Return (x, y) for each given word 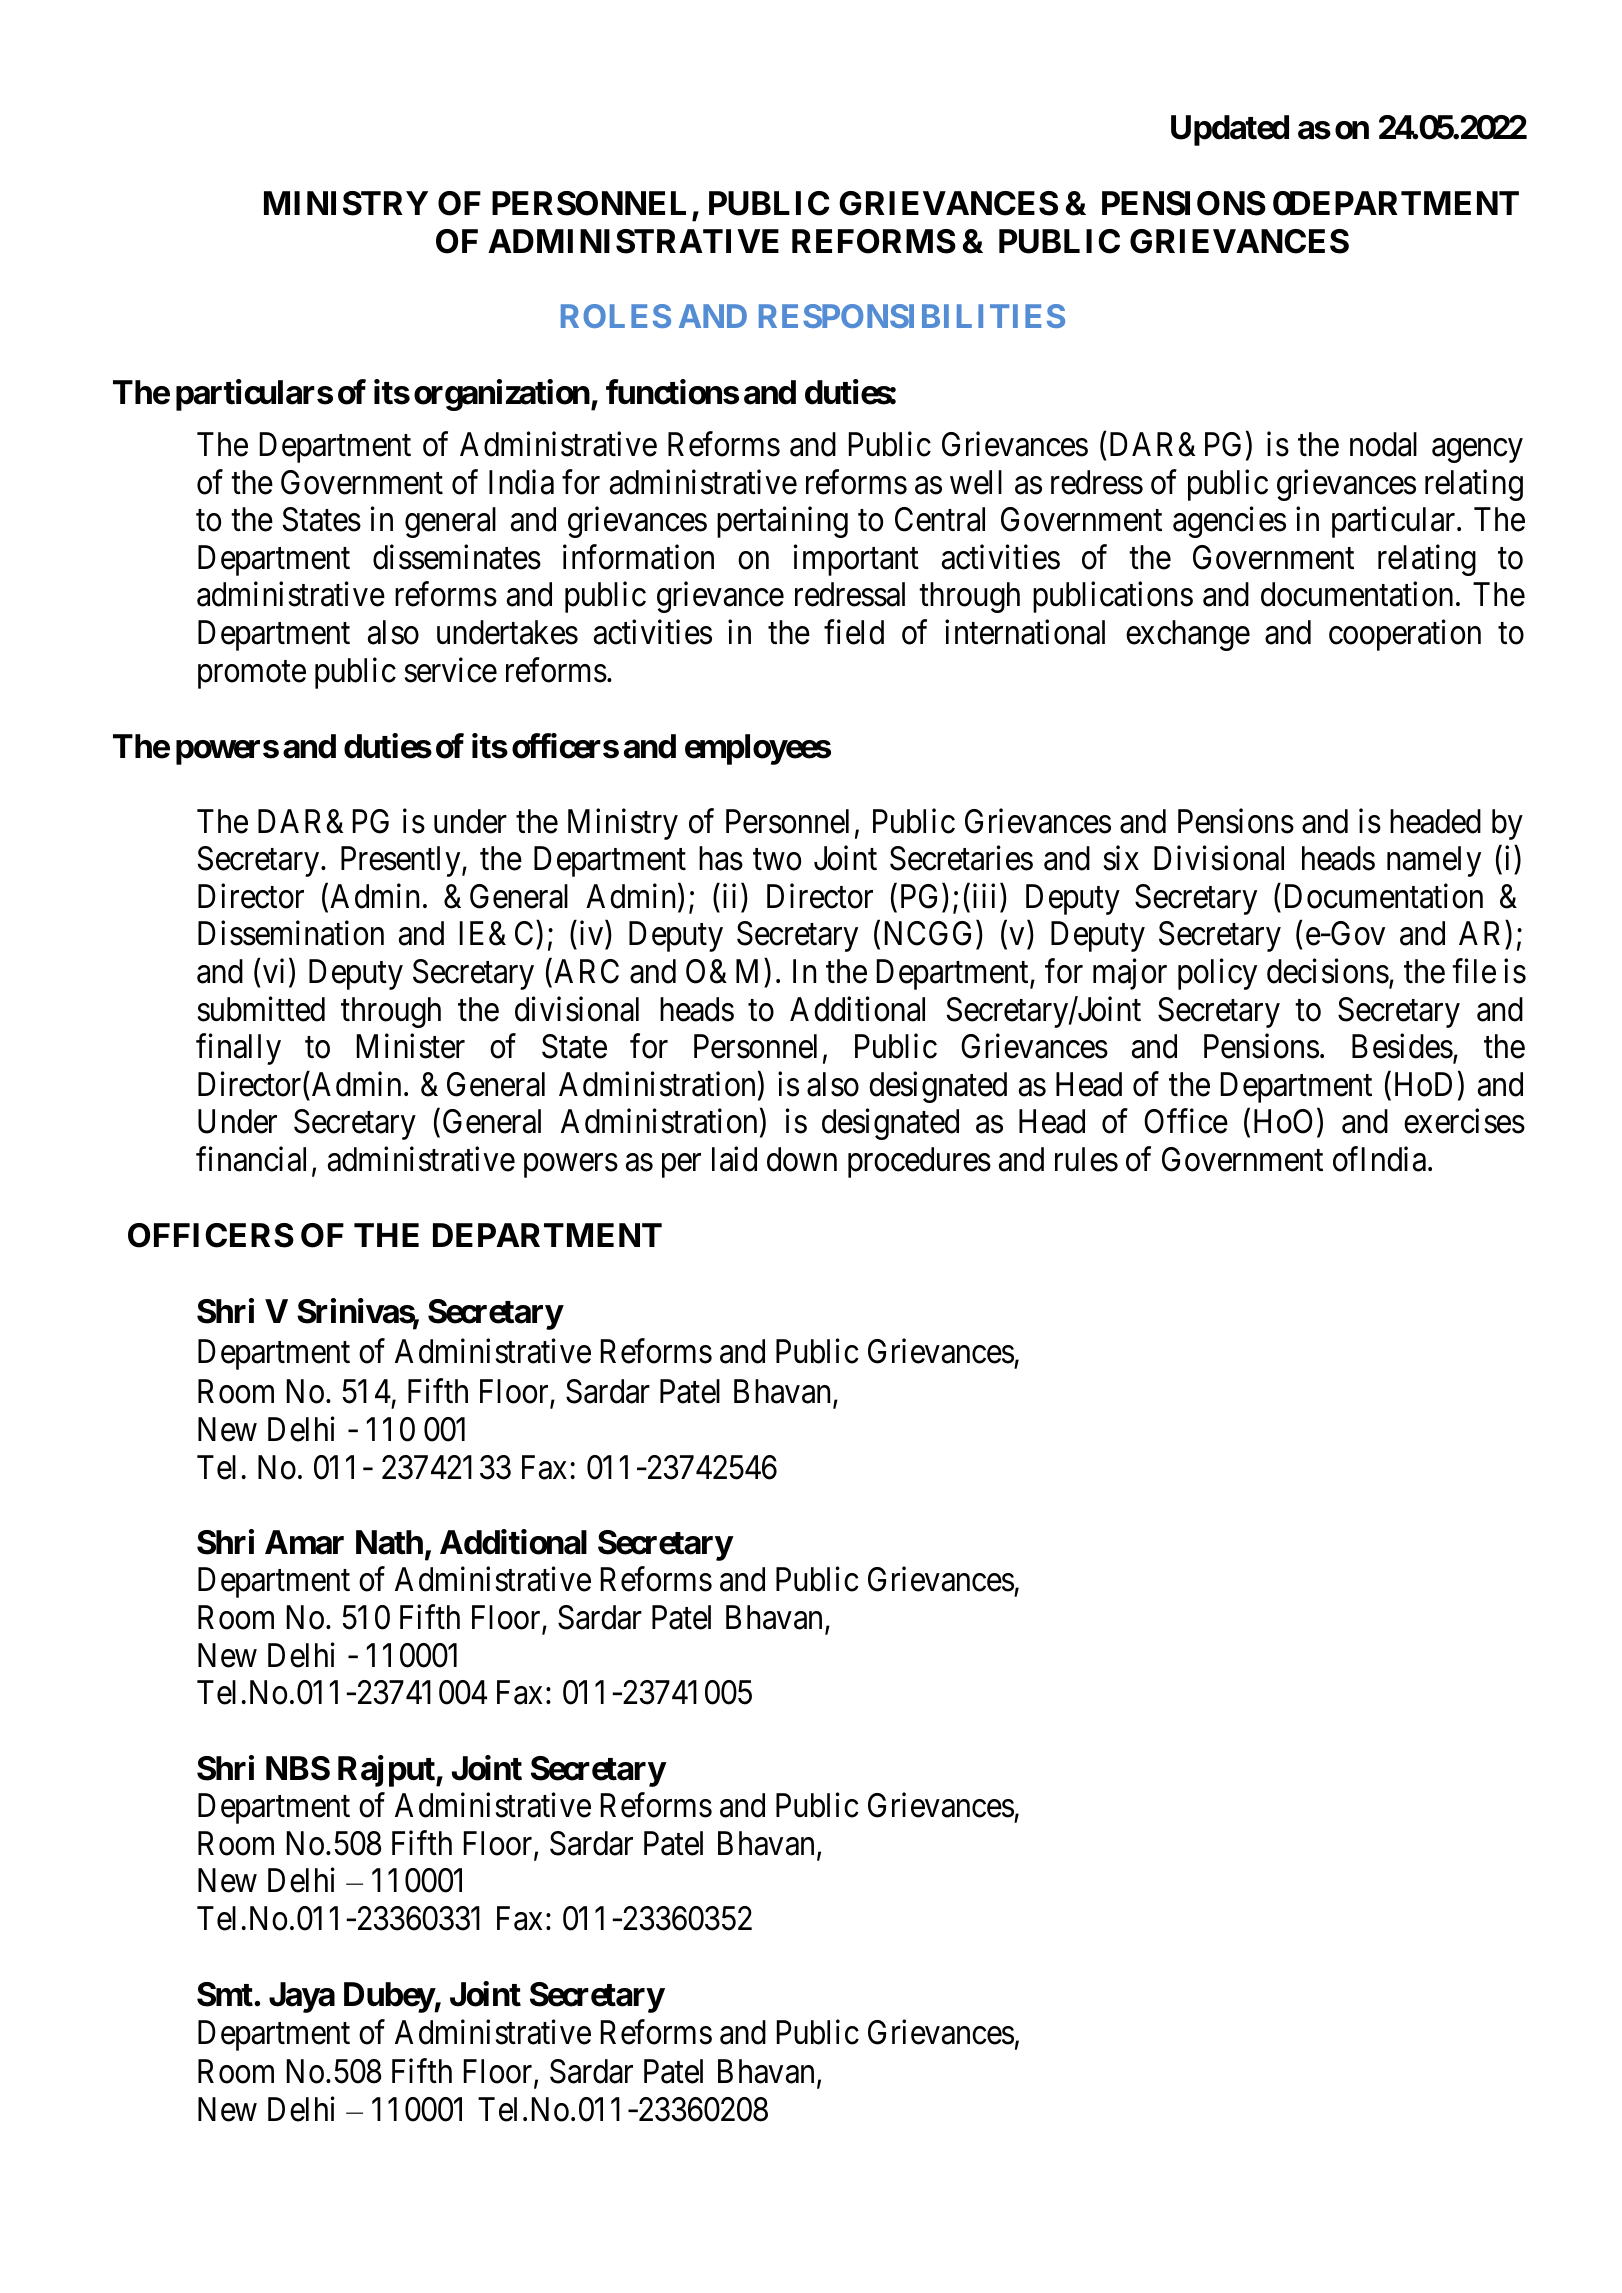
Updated (1230, 130)
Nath (389, 1542)
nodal (1383, 444)
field (854, 632)
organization (502, 395)
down (802, 1159)
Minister (411, 1046)
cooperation (1405, 635)
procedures (919, 1162)
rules (1086, 1159)
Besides (1402, 1046)
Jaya (302, 1997)
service (451, 670)
